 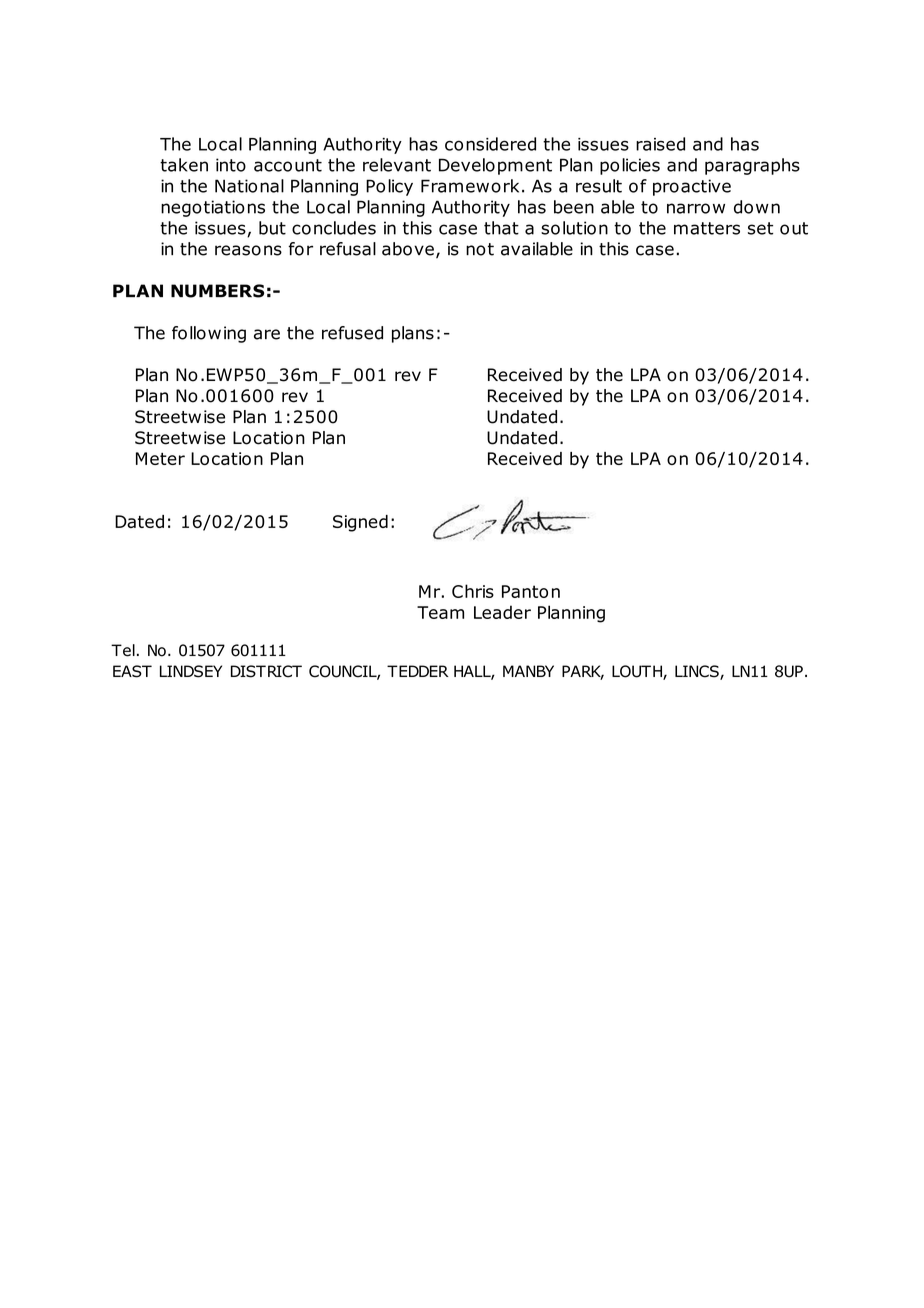 What do you see at coordinates (760, 228) in the page?
I see `set` at bounding box center [760, 228].
